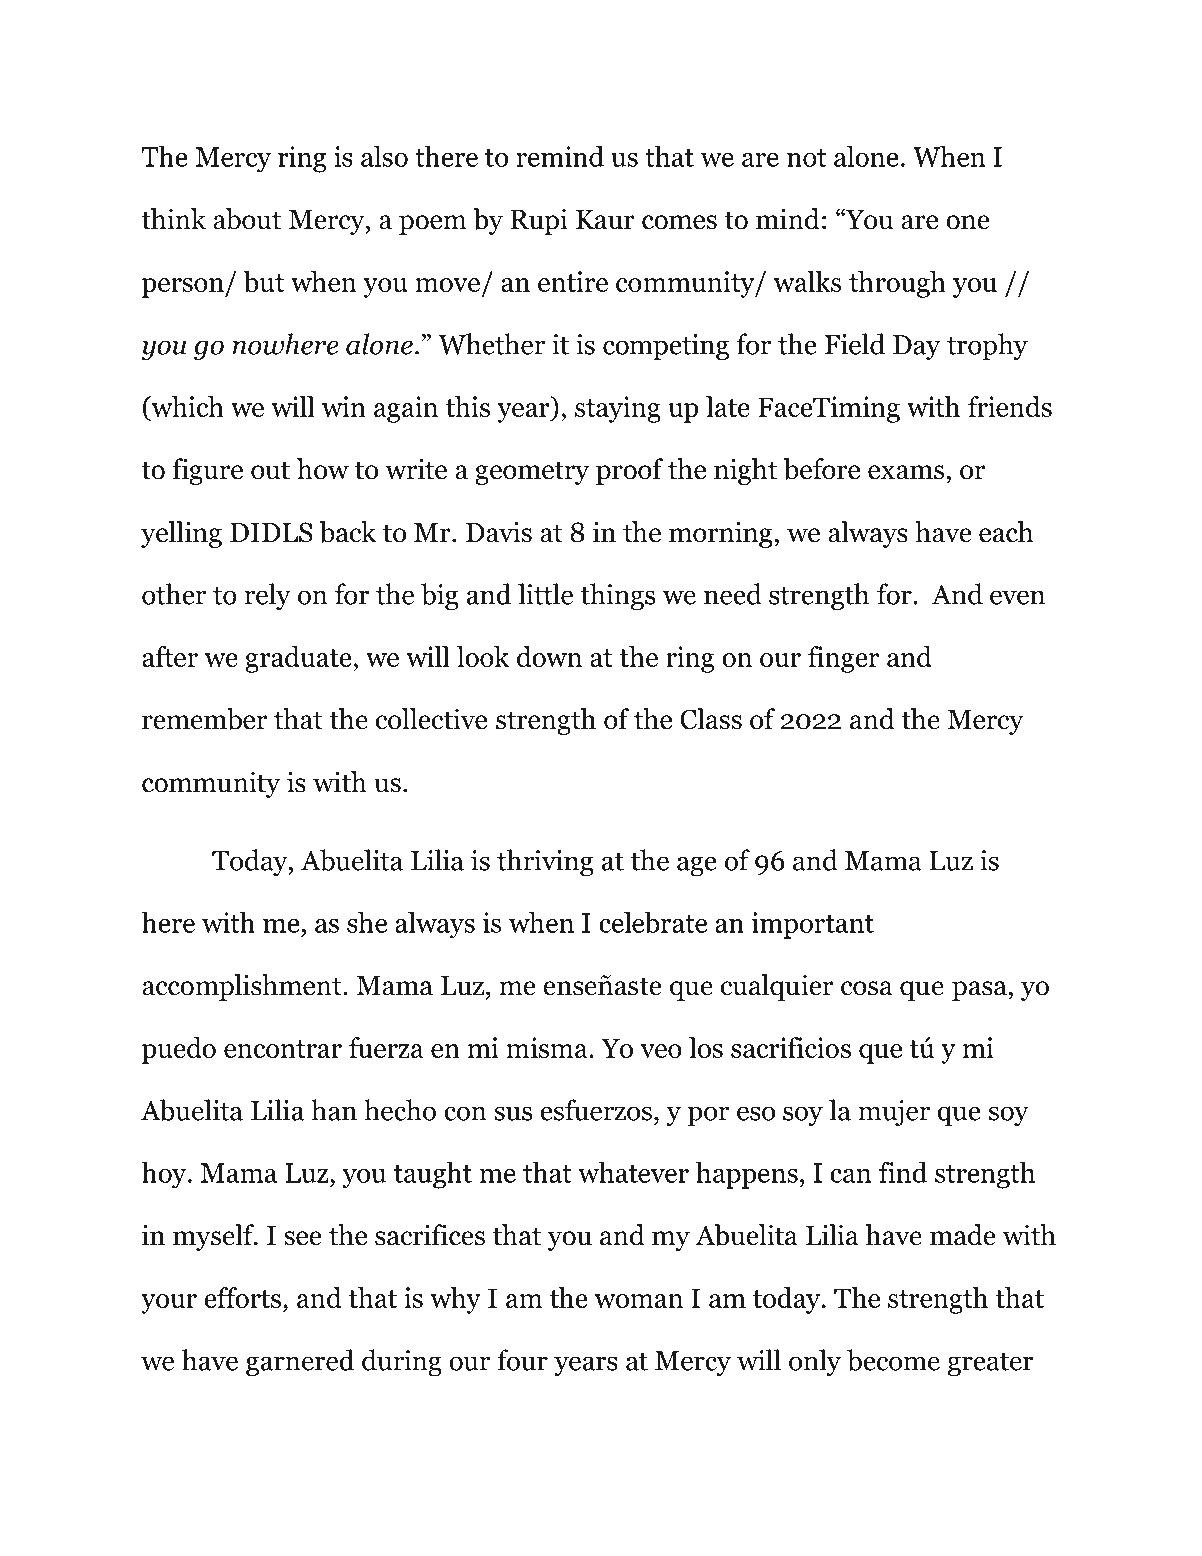 Image resolution: width=1202 pixels, height=1556 pixels. I want to click on Class, so click(711, 719).
